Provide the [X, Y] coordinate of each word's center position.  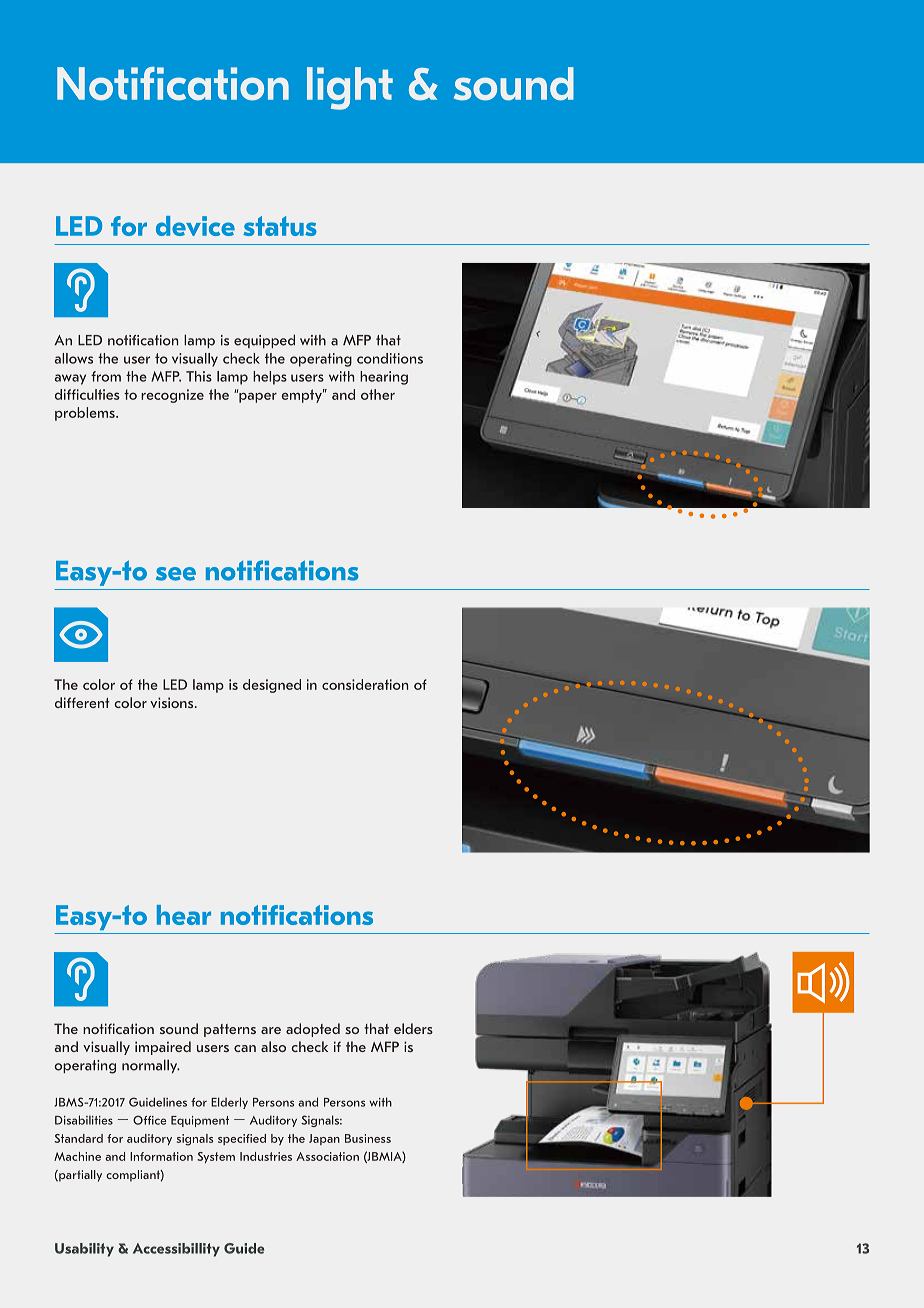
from [106, 376]
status [280, 226]
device [195, 226]
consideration [365, 684]
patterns [230, 1030]
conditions [390, 358]
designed [272, 686]
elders [413, 1028]
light [350, 88]
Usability [84, 1250]
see [176, 574]
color [99, 684]
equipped [264, 341]
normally [151, 1066]
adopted [313, 1030]
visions [173, 702]
